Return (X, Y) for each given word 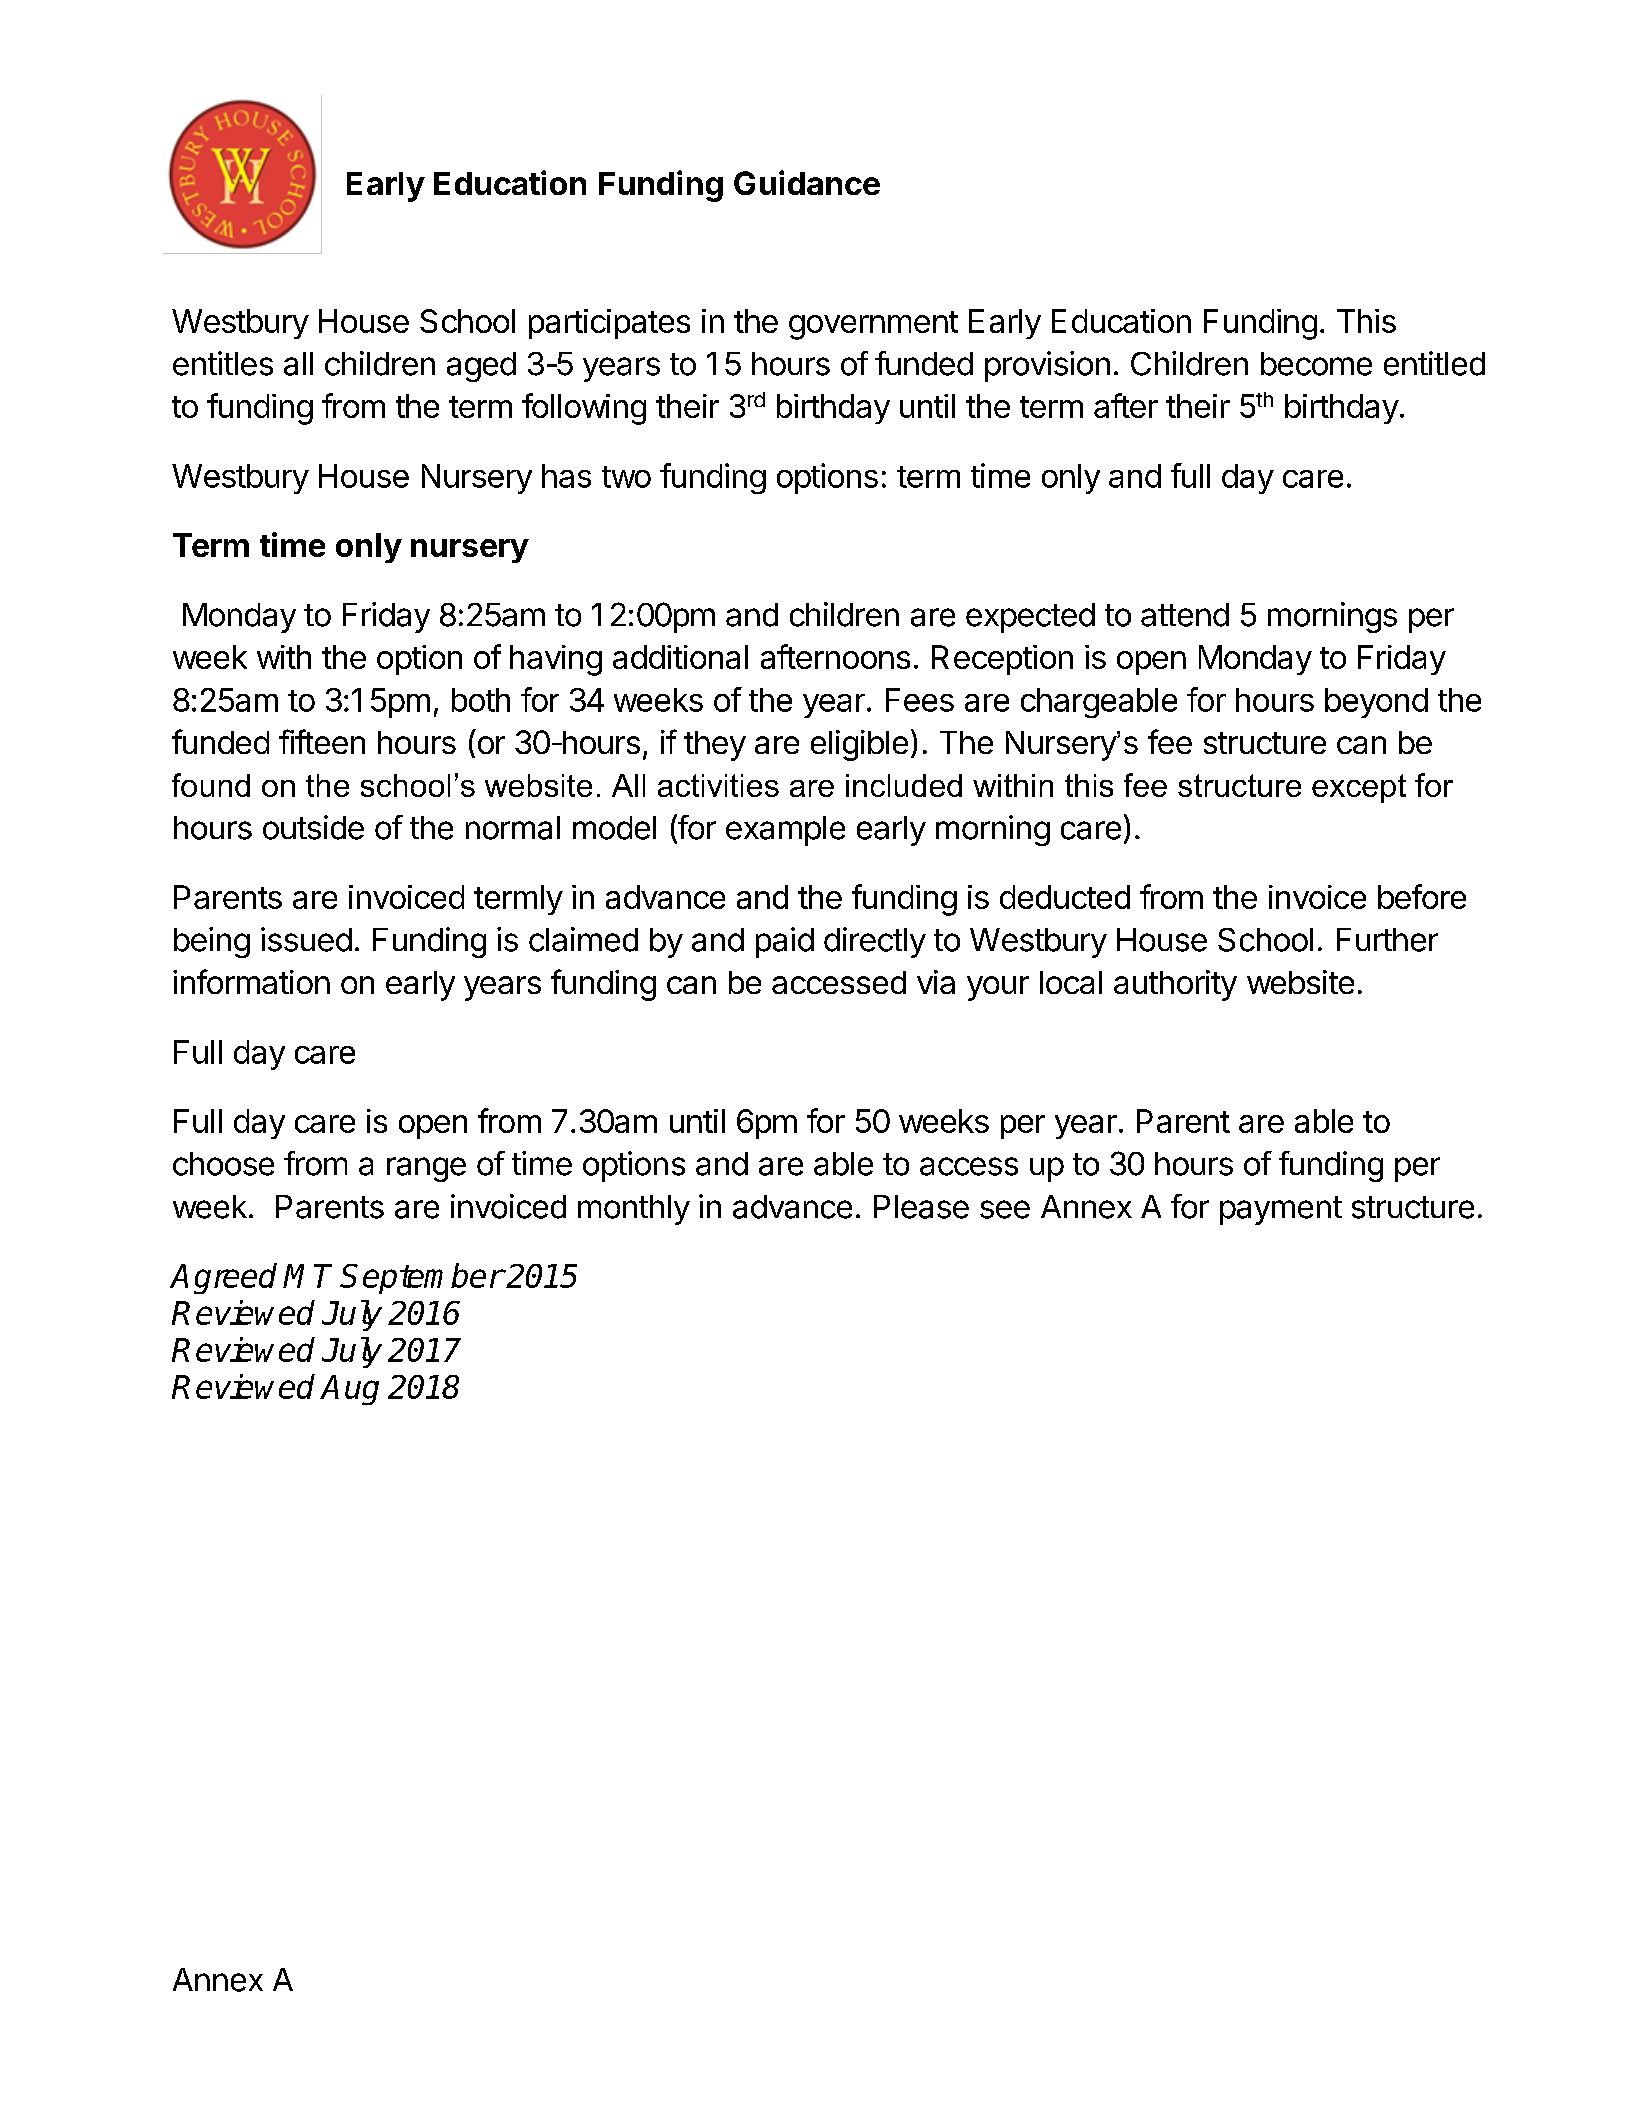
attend (1185, 615)
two (626, 477)
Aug (349, 1390)
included (904, 785)
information (251, 981)
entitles (223, 363)
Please (921, 1207)
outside (313, 827)
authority (1175, 985)
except (1359, 788)
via (936, 982)
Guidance (807, 182)
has (566, 476)
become (1316, 364)
